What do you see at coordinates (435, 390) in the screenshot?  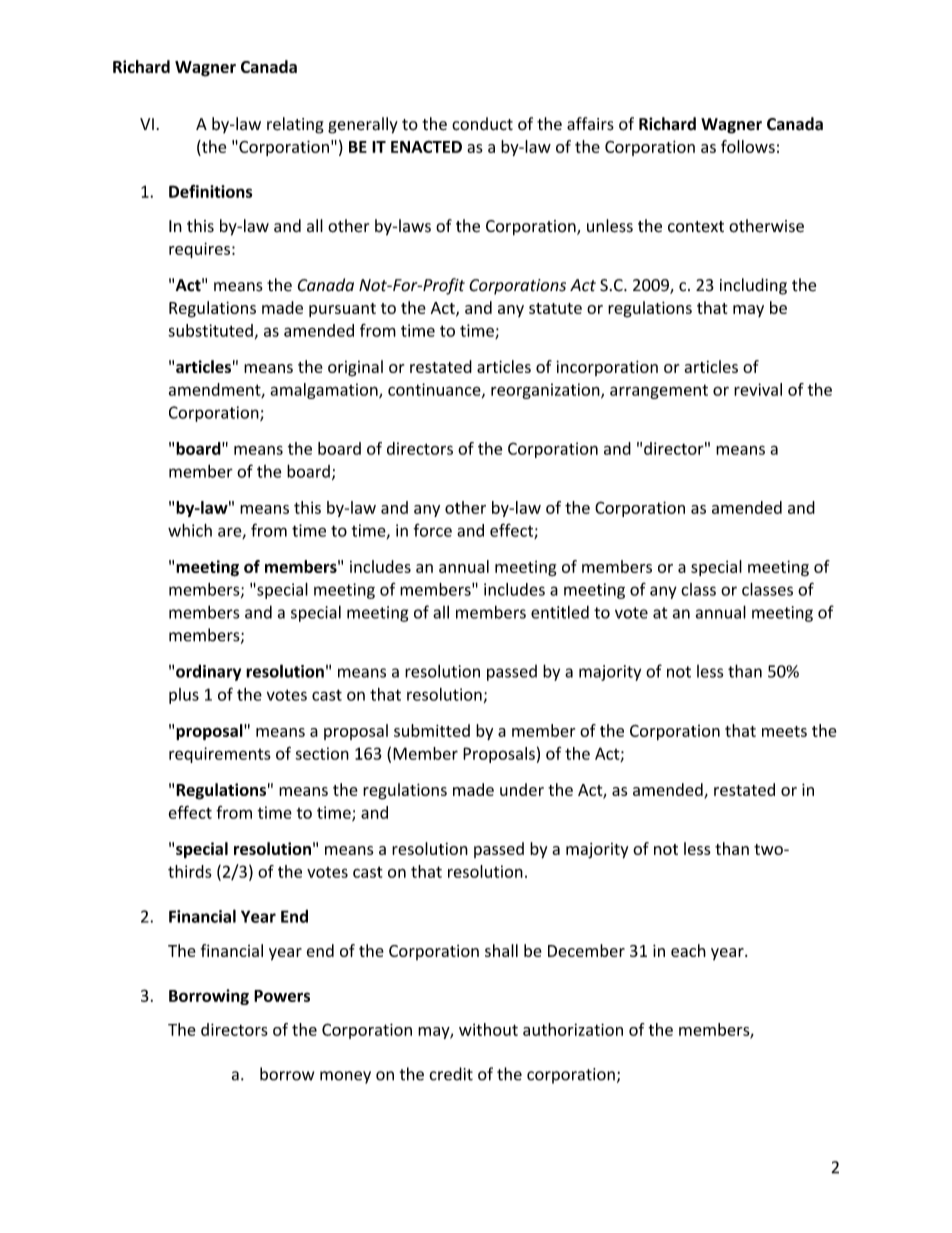 I see `continuance` at bounding box center [435, 390].
